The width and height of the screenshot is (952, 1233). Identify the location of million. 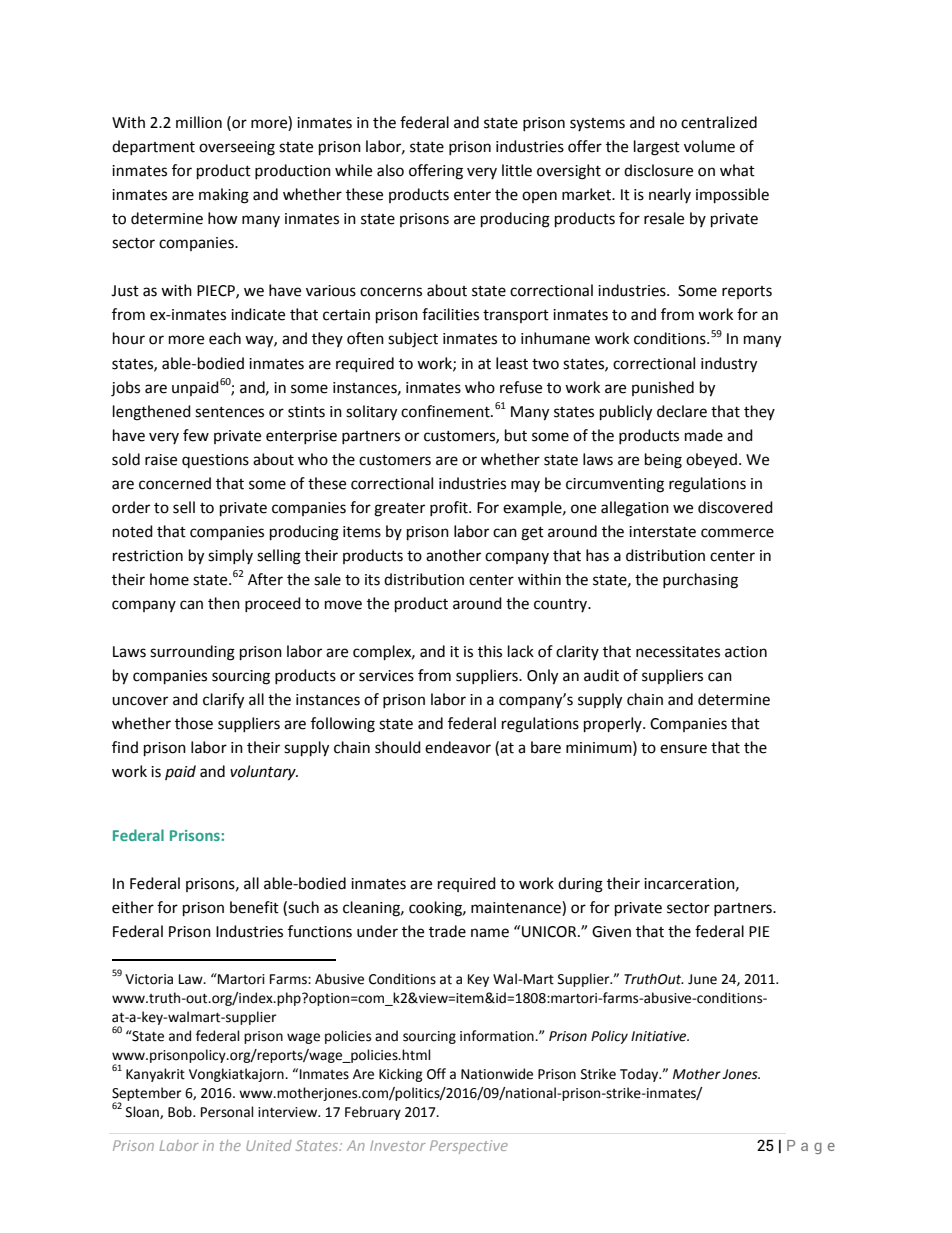
(199, 122).
